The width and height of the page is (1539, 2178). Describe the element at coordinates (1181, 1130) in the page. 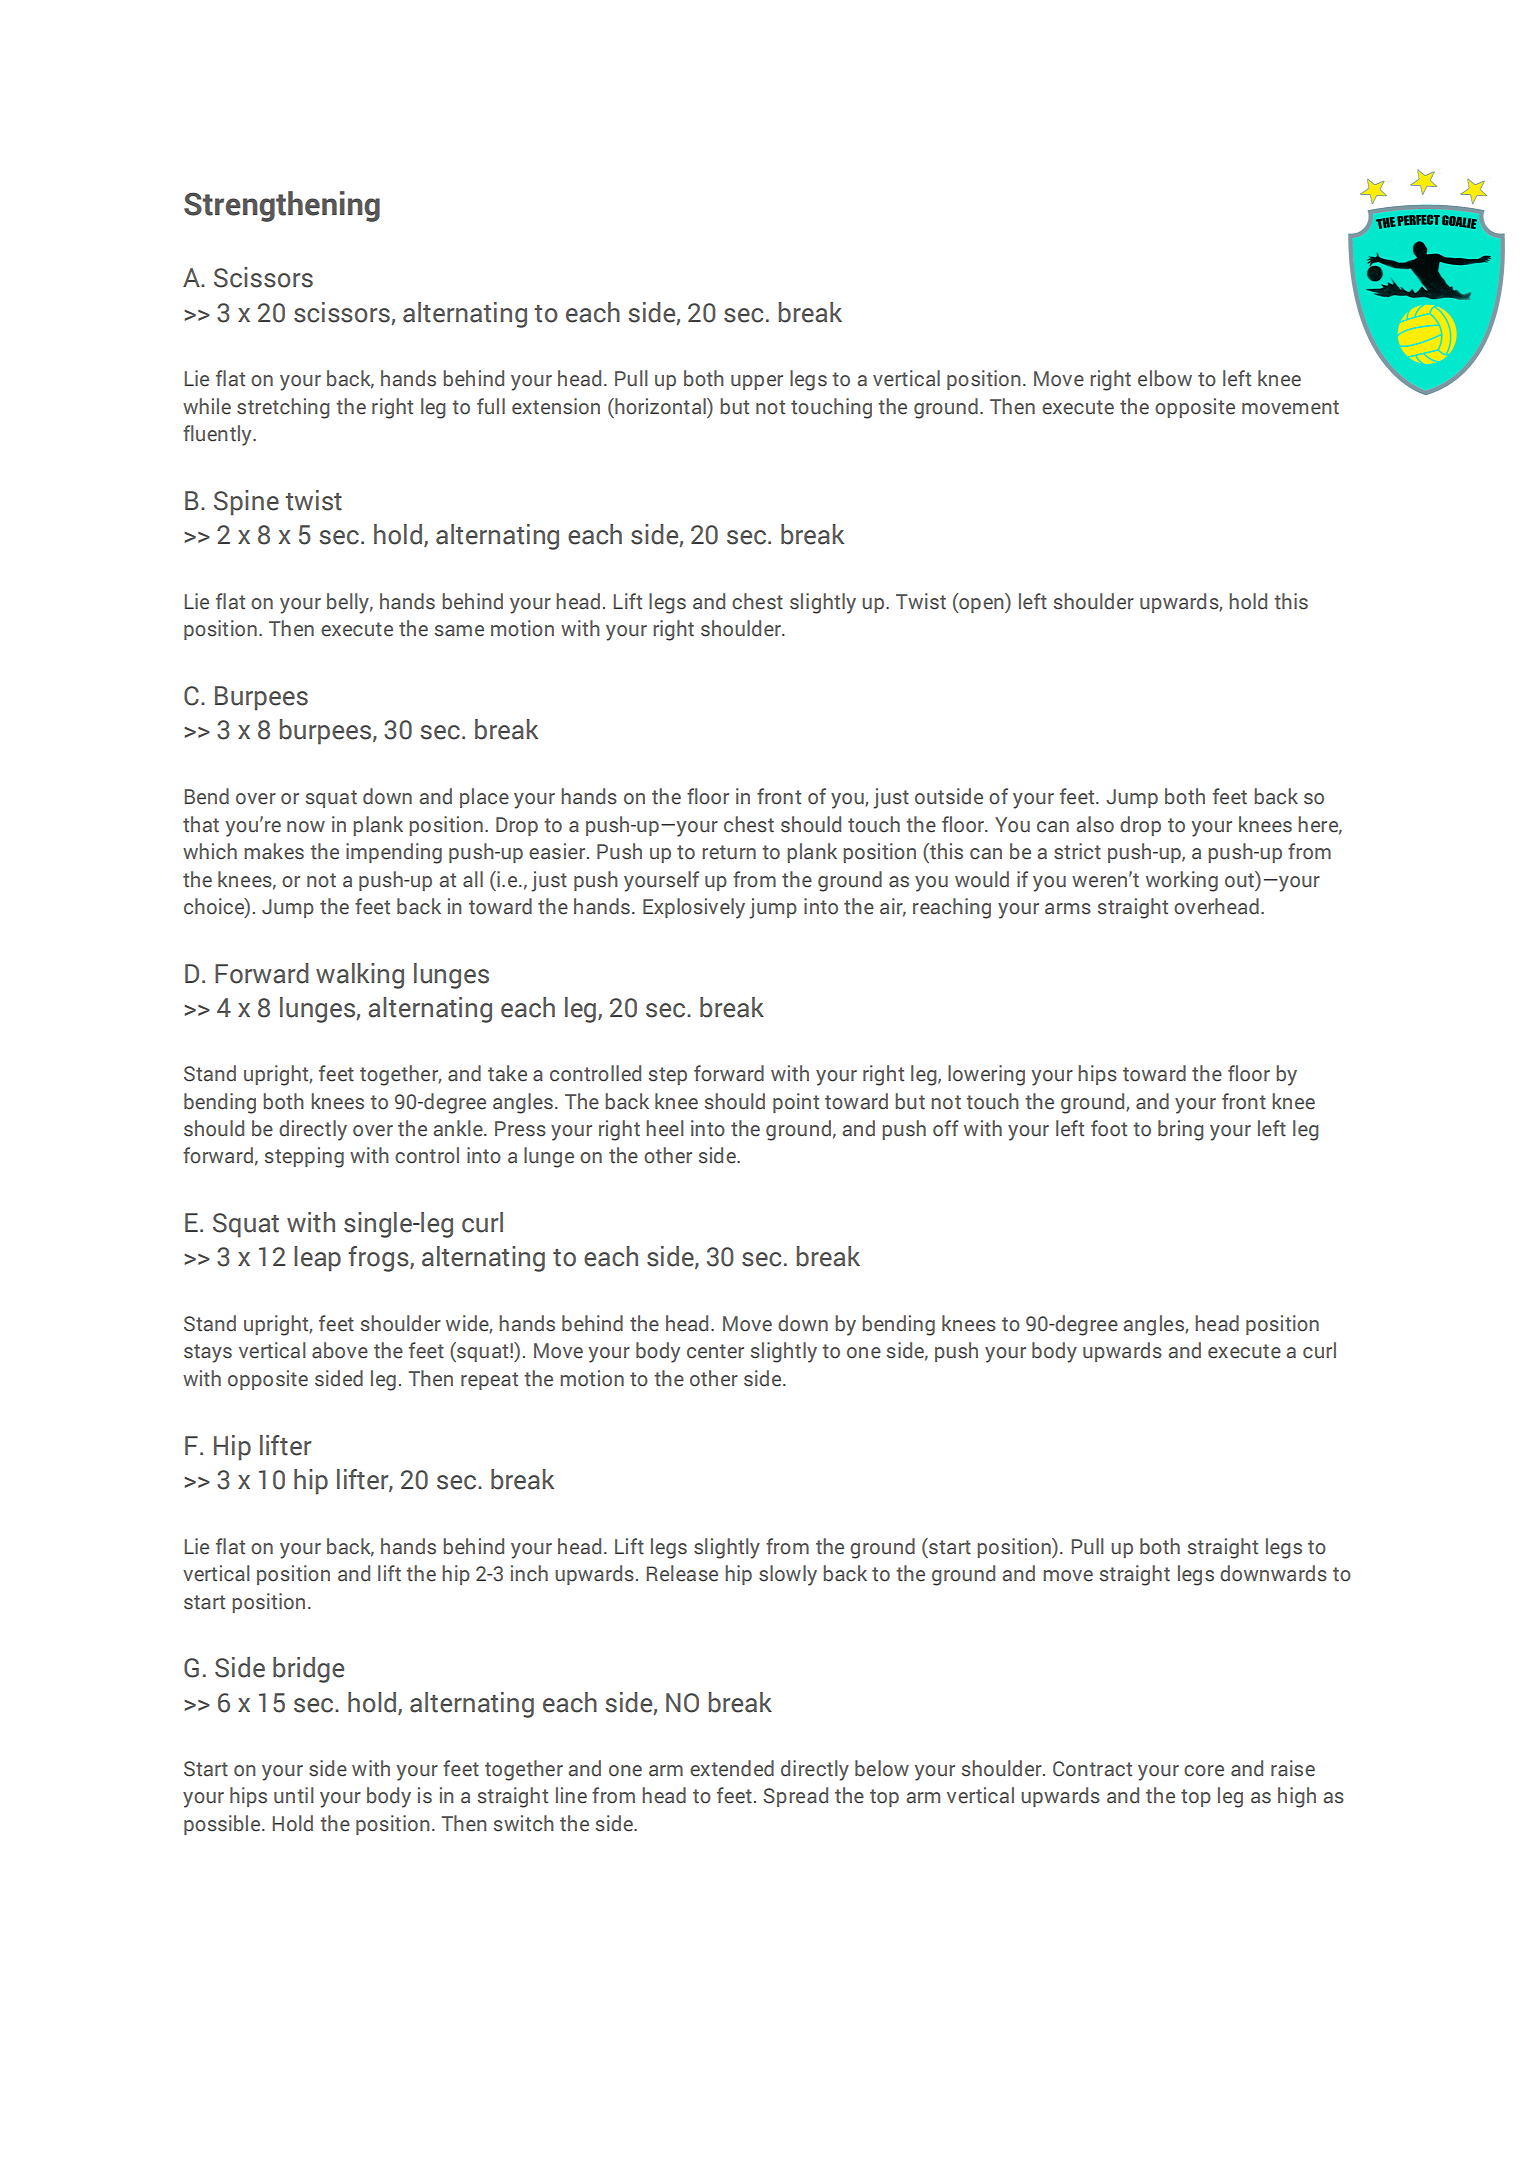

I see `bring` at that location.
